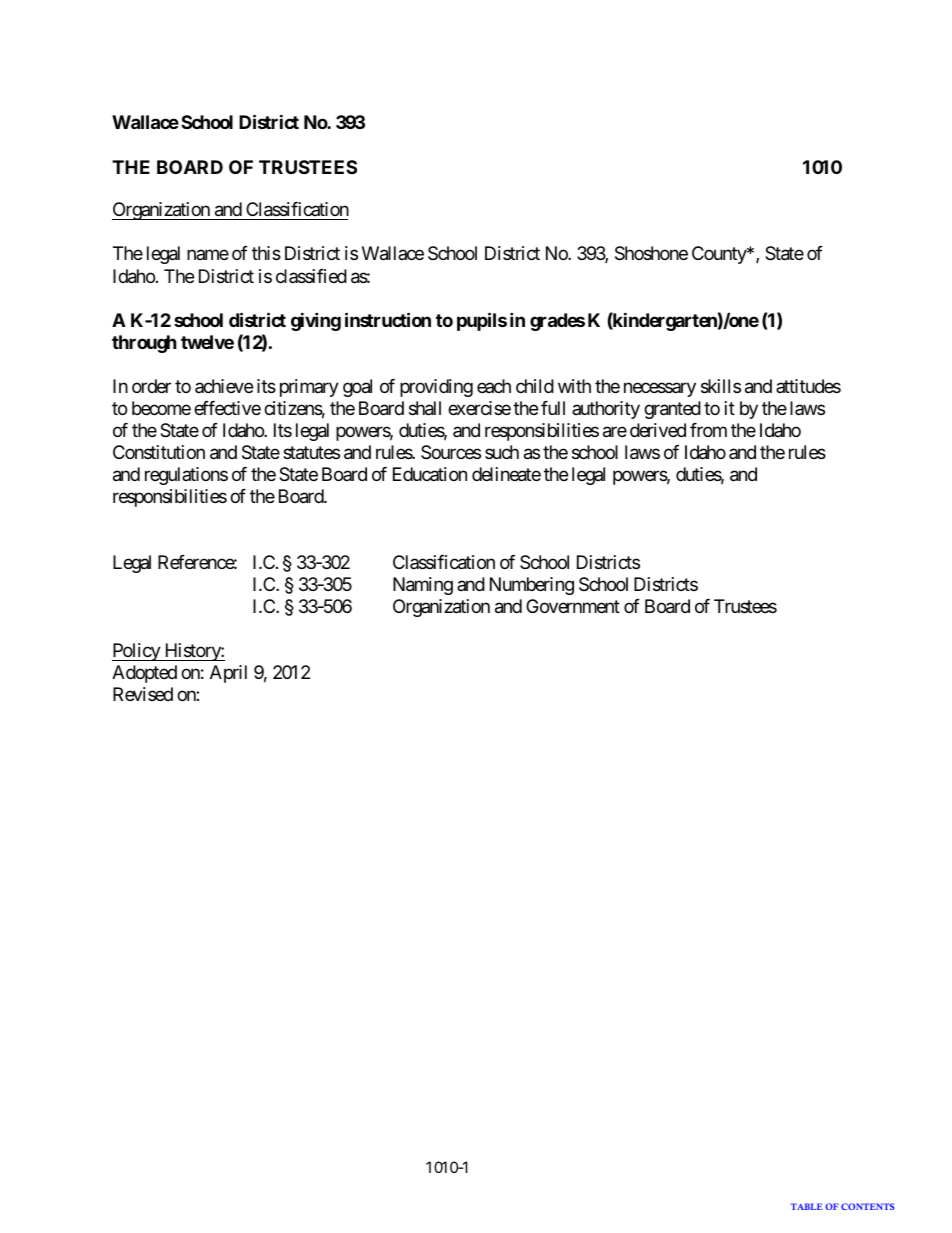 This screenshot has height=1233, width=952. What do you see at coordinates (532, 586) in the screenshot?
I see `Numbering` at bounding box center [532, 586].
